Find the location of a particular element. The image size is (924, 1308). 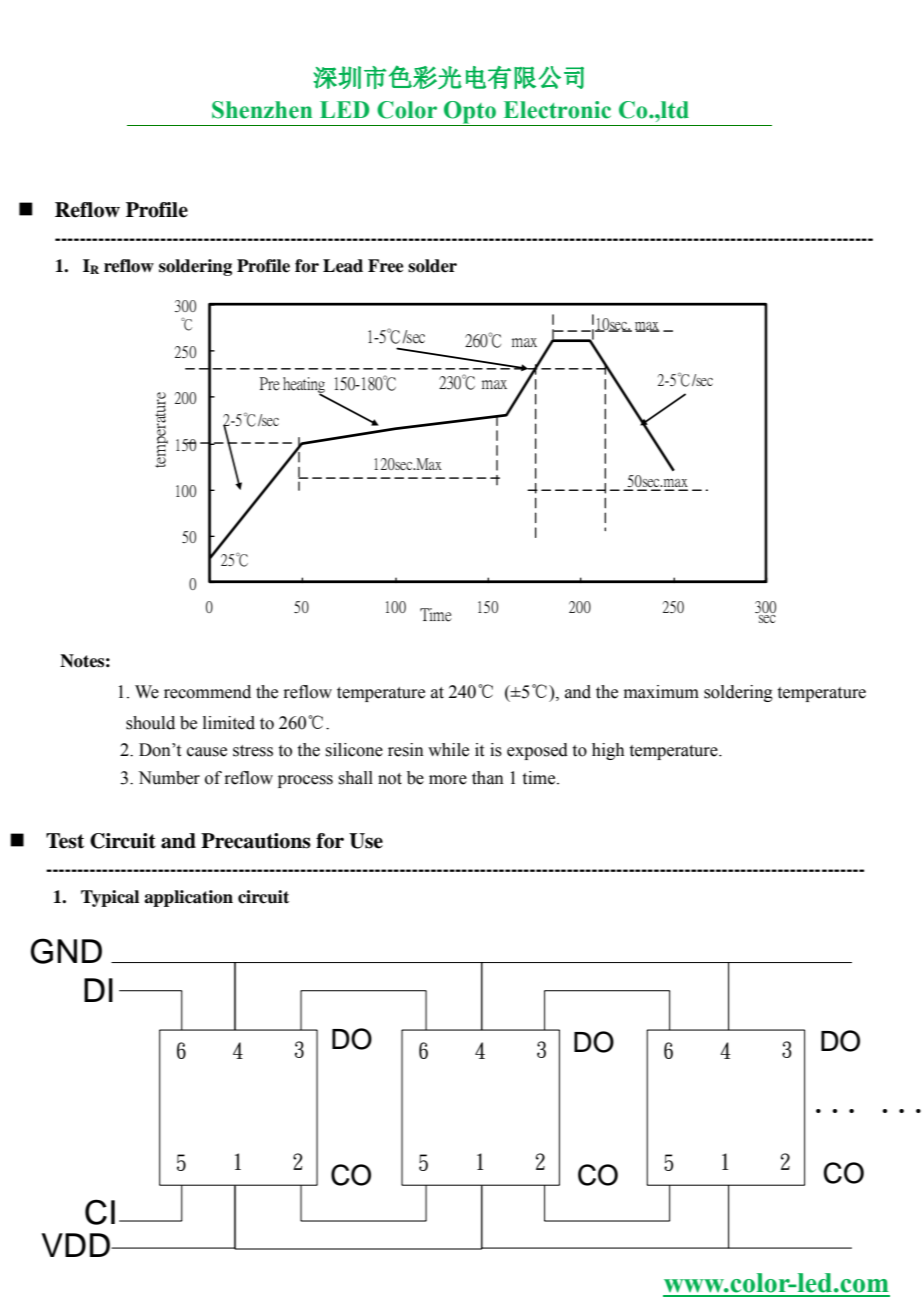

Electronic is located at coordinates (557, 110).
